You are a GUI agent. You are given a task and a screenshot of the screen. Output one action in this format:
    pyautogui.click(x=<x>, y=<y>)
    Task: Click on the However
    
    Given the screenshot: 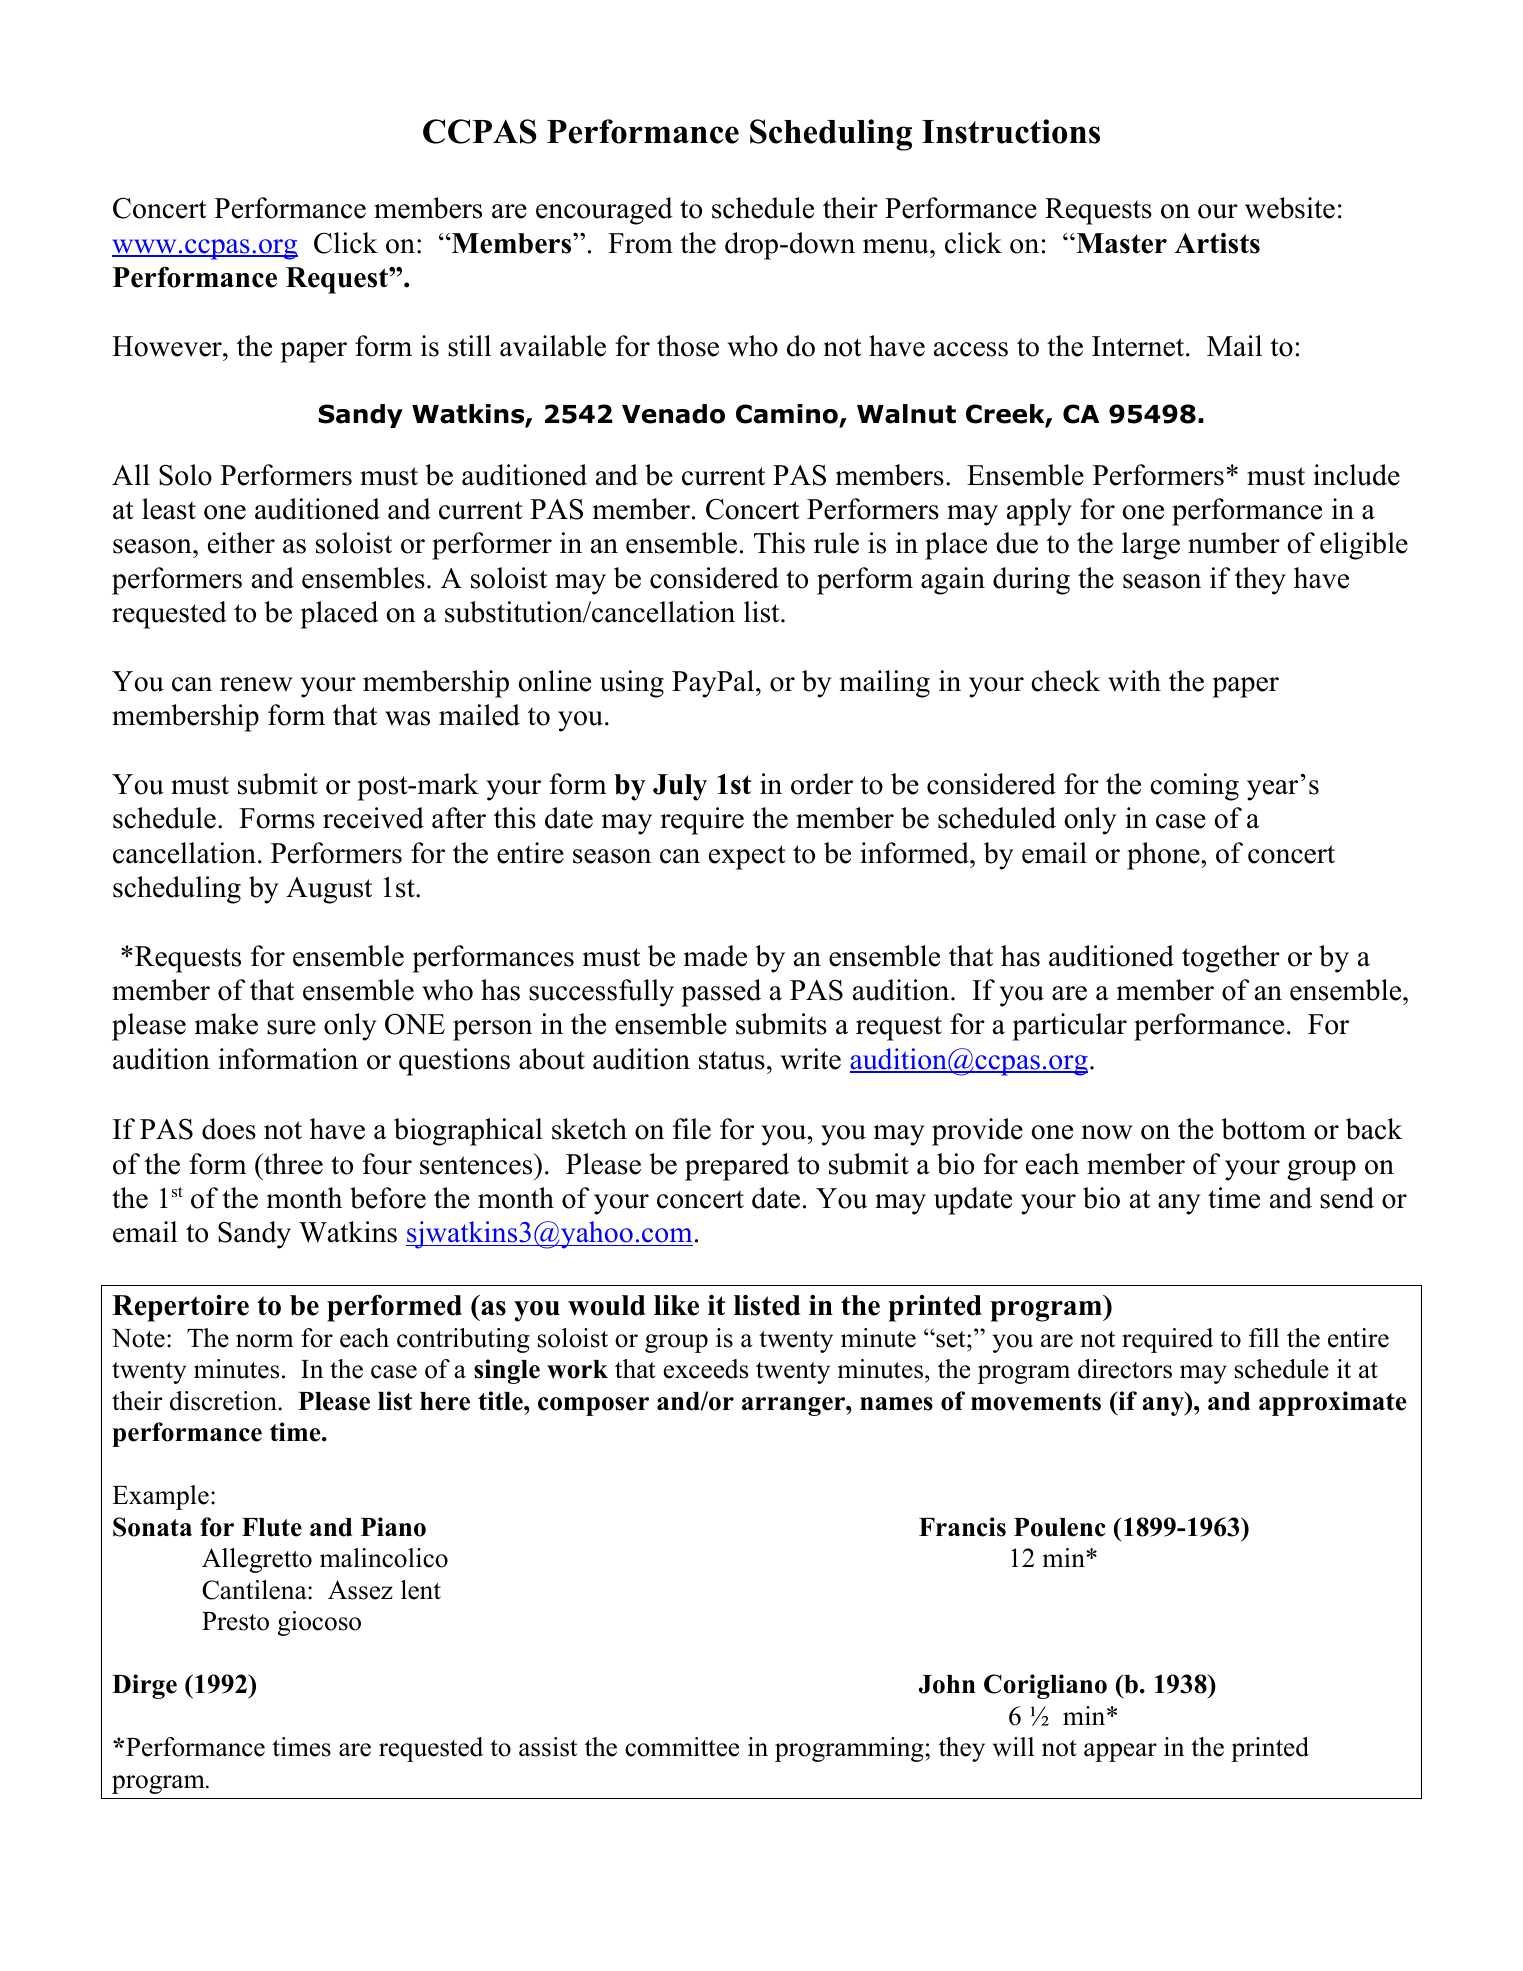 What is the action you would take?
    pyautogui.click(x=168, y=346)
